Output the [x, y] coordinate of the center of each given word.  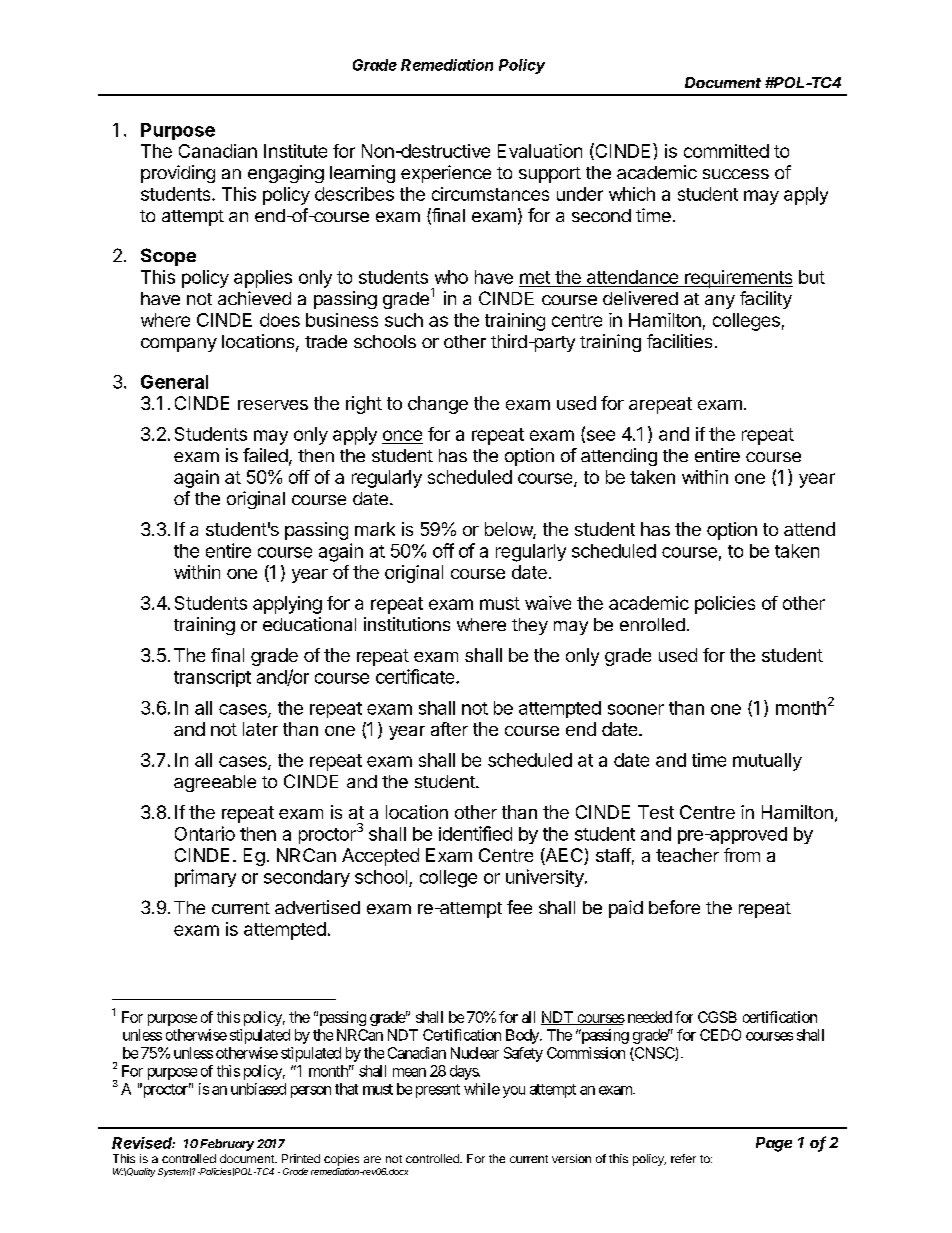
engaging [286, 174]
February [227, 1145]
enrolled [652, 624]
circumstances [490, 194]
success [736, 174]
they [530, 626]
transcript [212, 678]
